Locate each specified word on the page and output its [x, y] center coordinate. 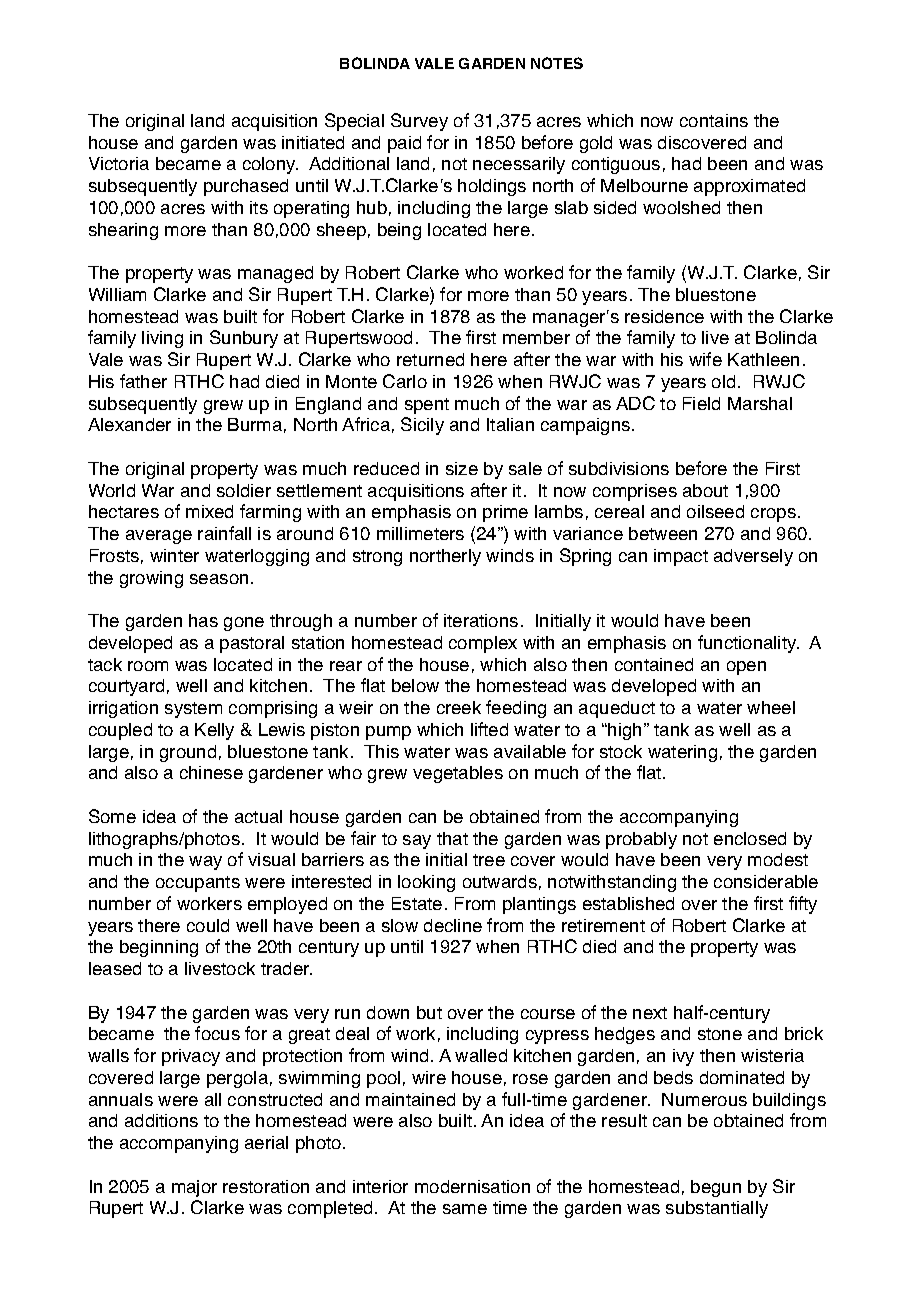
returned [430, 359]
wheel [771, 707]
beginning [159, 948]
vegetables [458, 774]
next [650, 1013]
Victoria [119, 163]
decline [453, 925]
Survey [419, 122]
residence [664, 316]
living [162, 339]
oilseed [715, 511]
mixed [209, 511]
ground [188, 753]
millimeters [420, 533]
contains [714, 120]
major [194, 1188]
